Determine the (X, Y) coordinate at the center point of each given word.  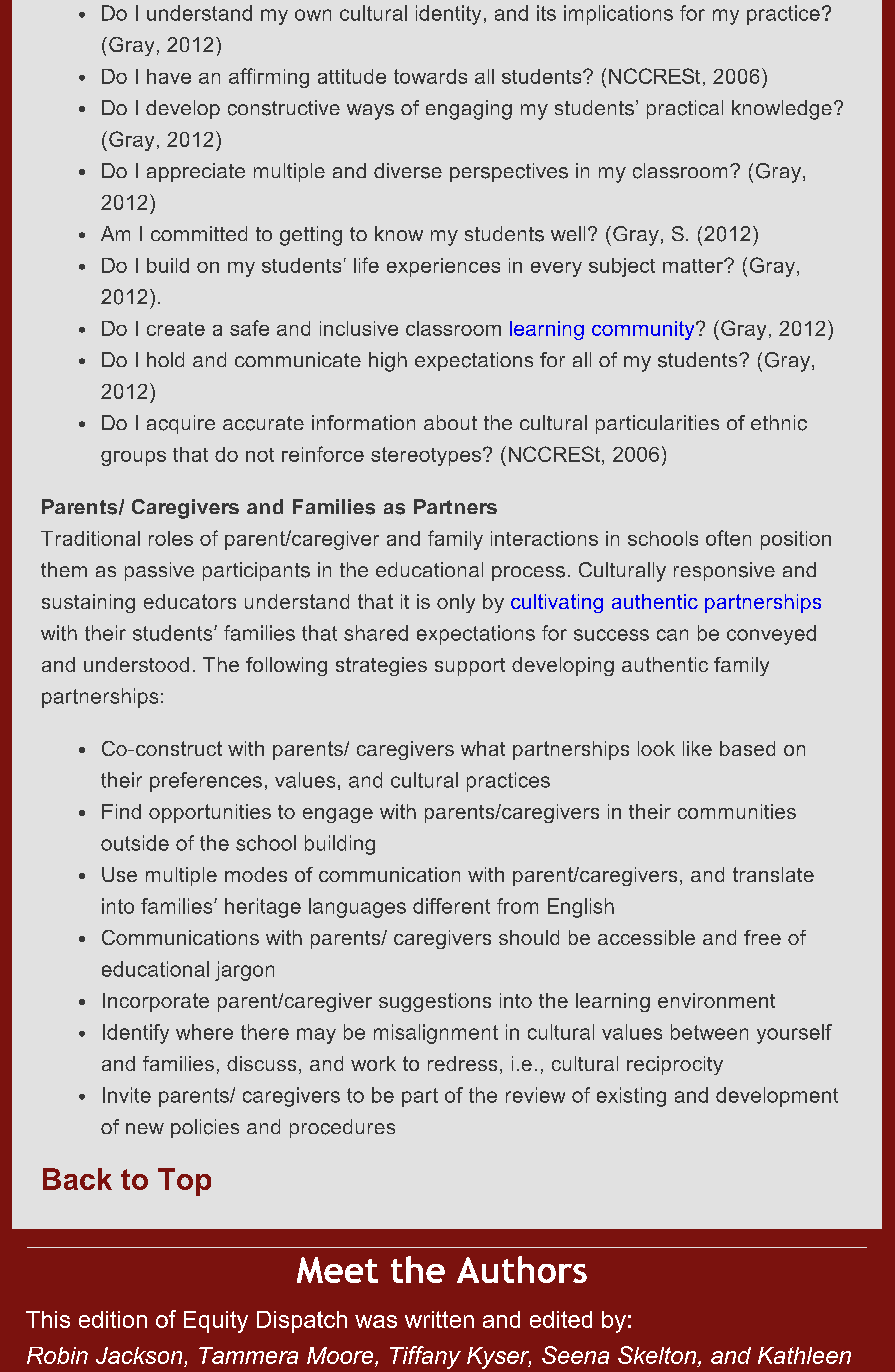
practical (685, 109)
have (169, 76)
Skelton (658, 1355)
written (439, 1319)
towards (430, 76)
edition (113, 1319)
